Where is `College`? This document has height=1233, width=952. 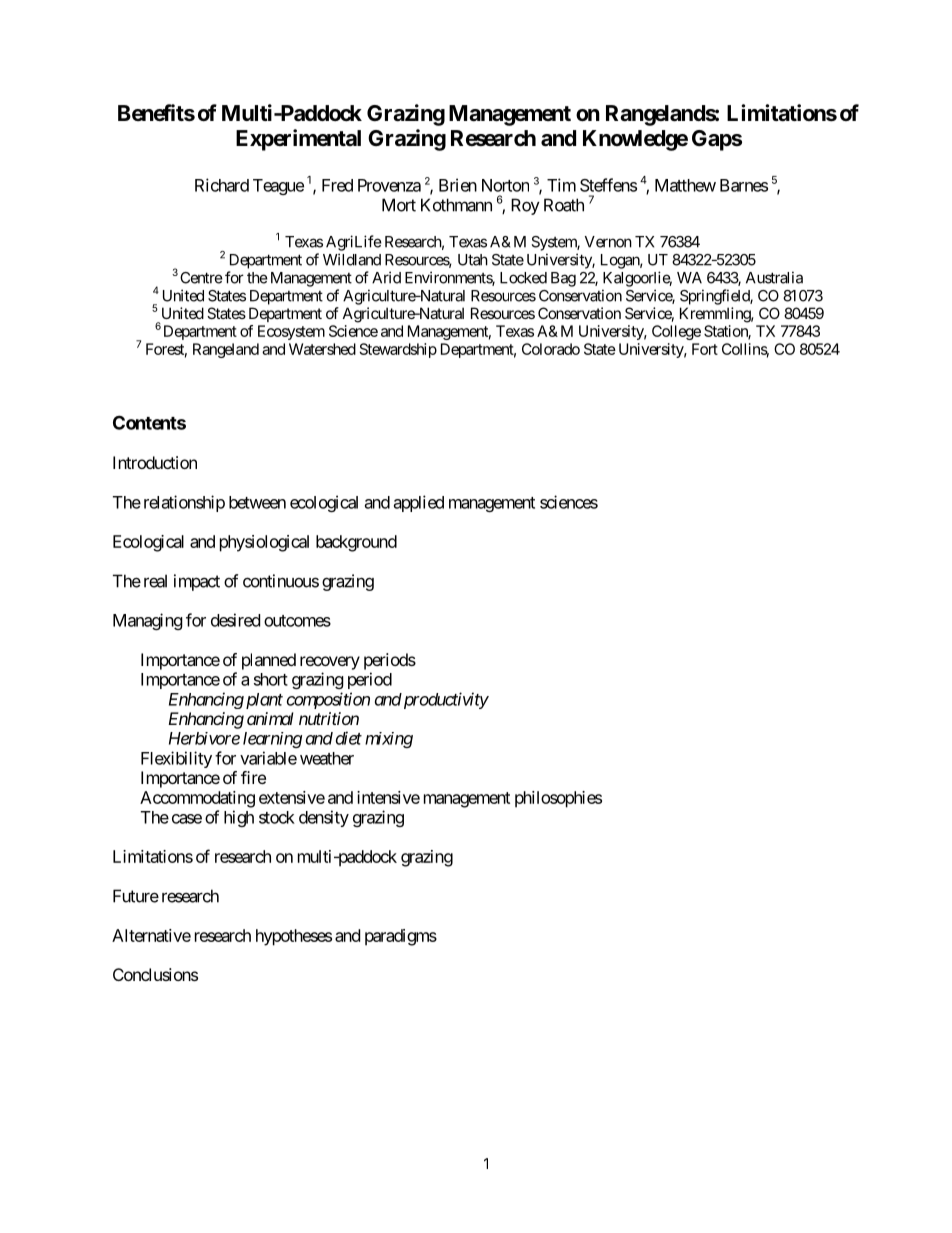
College is located at coordinates (676, 332).
